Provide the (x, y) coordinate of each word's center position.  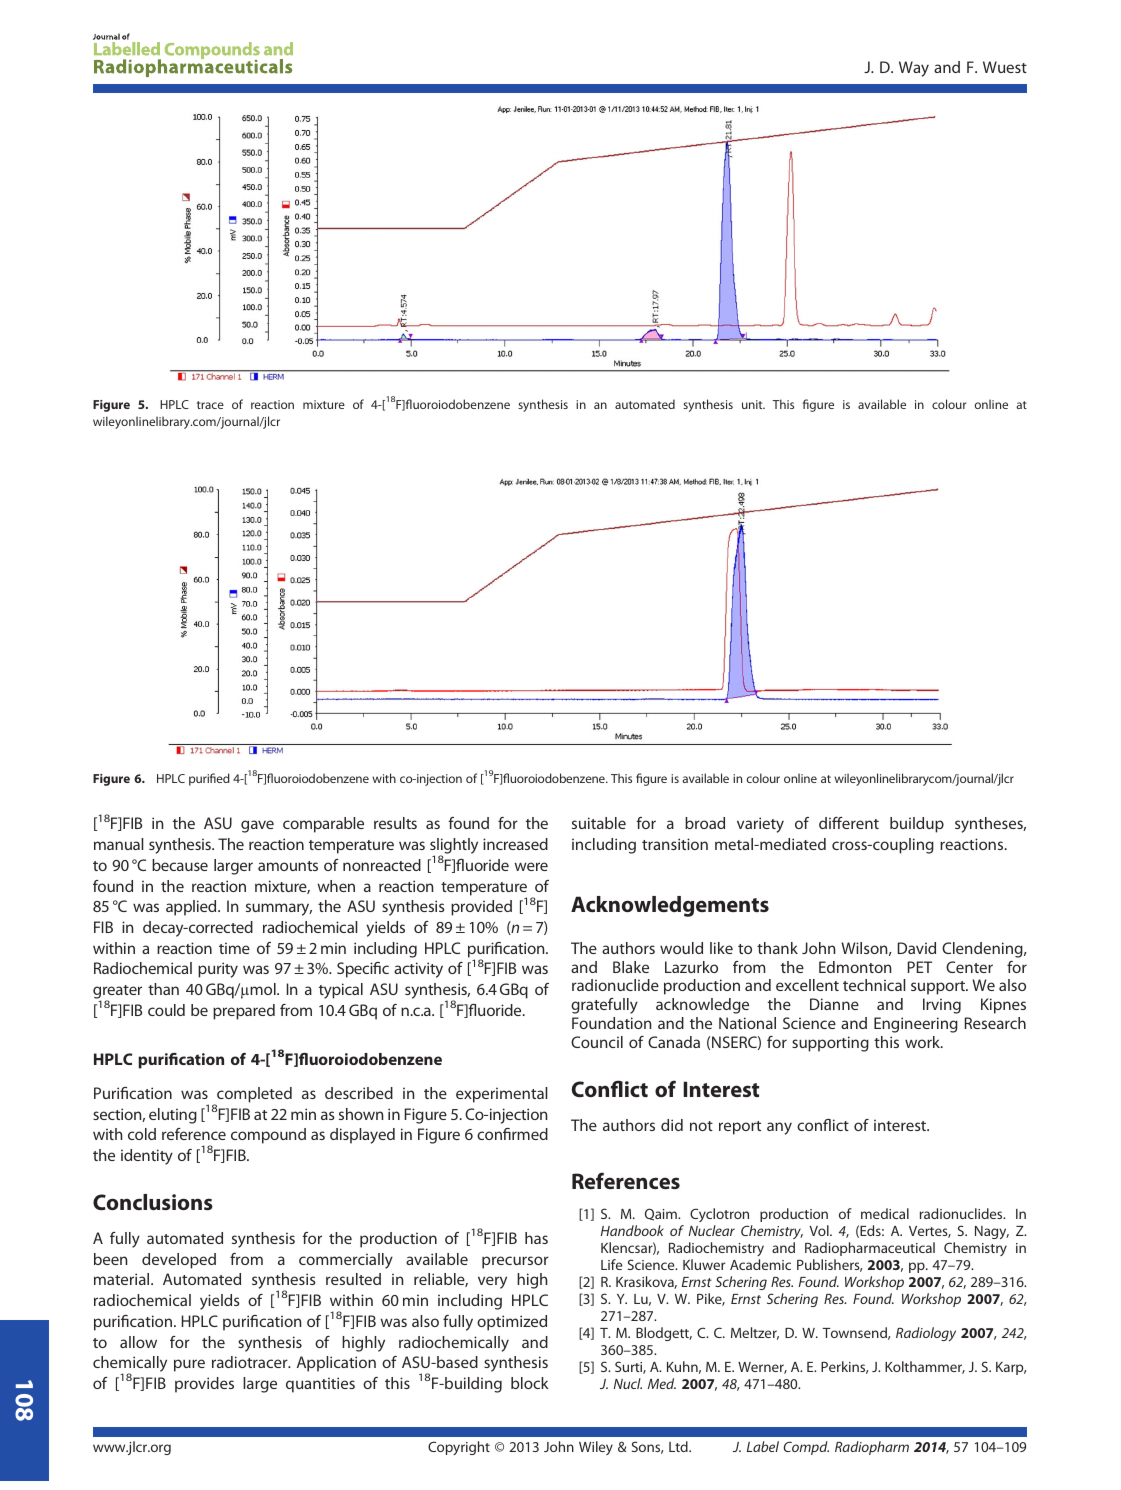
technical (874, 985)
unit (753, 404)
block (530, 1383)
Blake (631, 967)
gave (257, 826)
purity (218, 970)
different (849, 823)
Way (914, 69)
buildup (917, 825)
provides (204, 1385)
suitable (599, 823)
